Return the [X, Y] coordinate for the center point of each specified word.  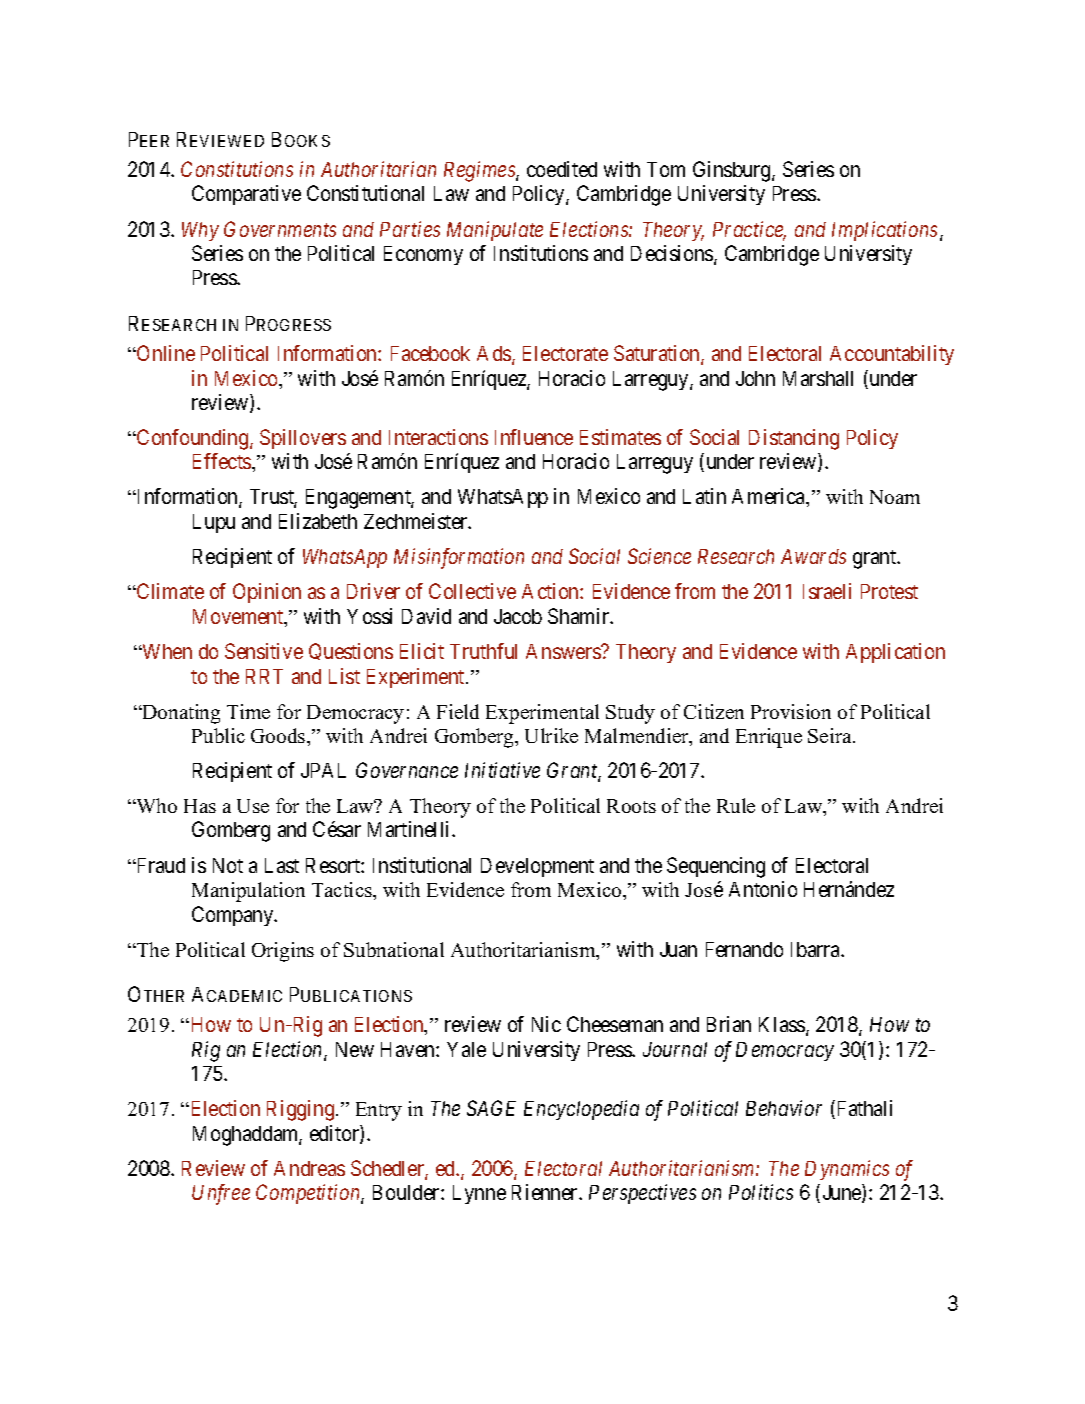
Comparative [246, 195]
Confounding [193, 439]
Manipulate [495, 231]
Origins [283, 952]
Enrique [769, 738]
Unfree [221, 1194]
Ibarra [817, 949]
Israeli [827, 591]
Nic [546, 1024]
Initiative [502, 770]
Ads [495, 355]
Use [253, 806]
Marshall [818, 378]
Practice [749, 230]
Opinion [267, 593]
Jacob [518, 616]
